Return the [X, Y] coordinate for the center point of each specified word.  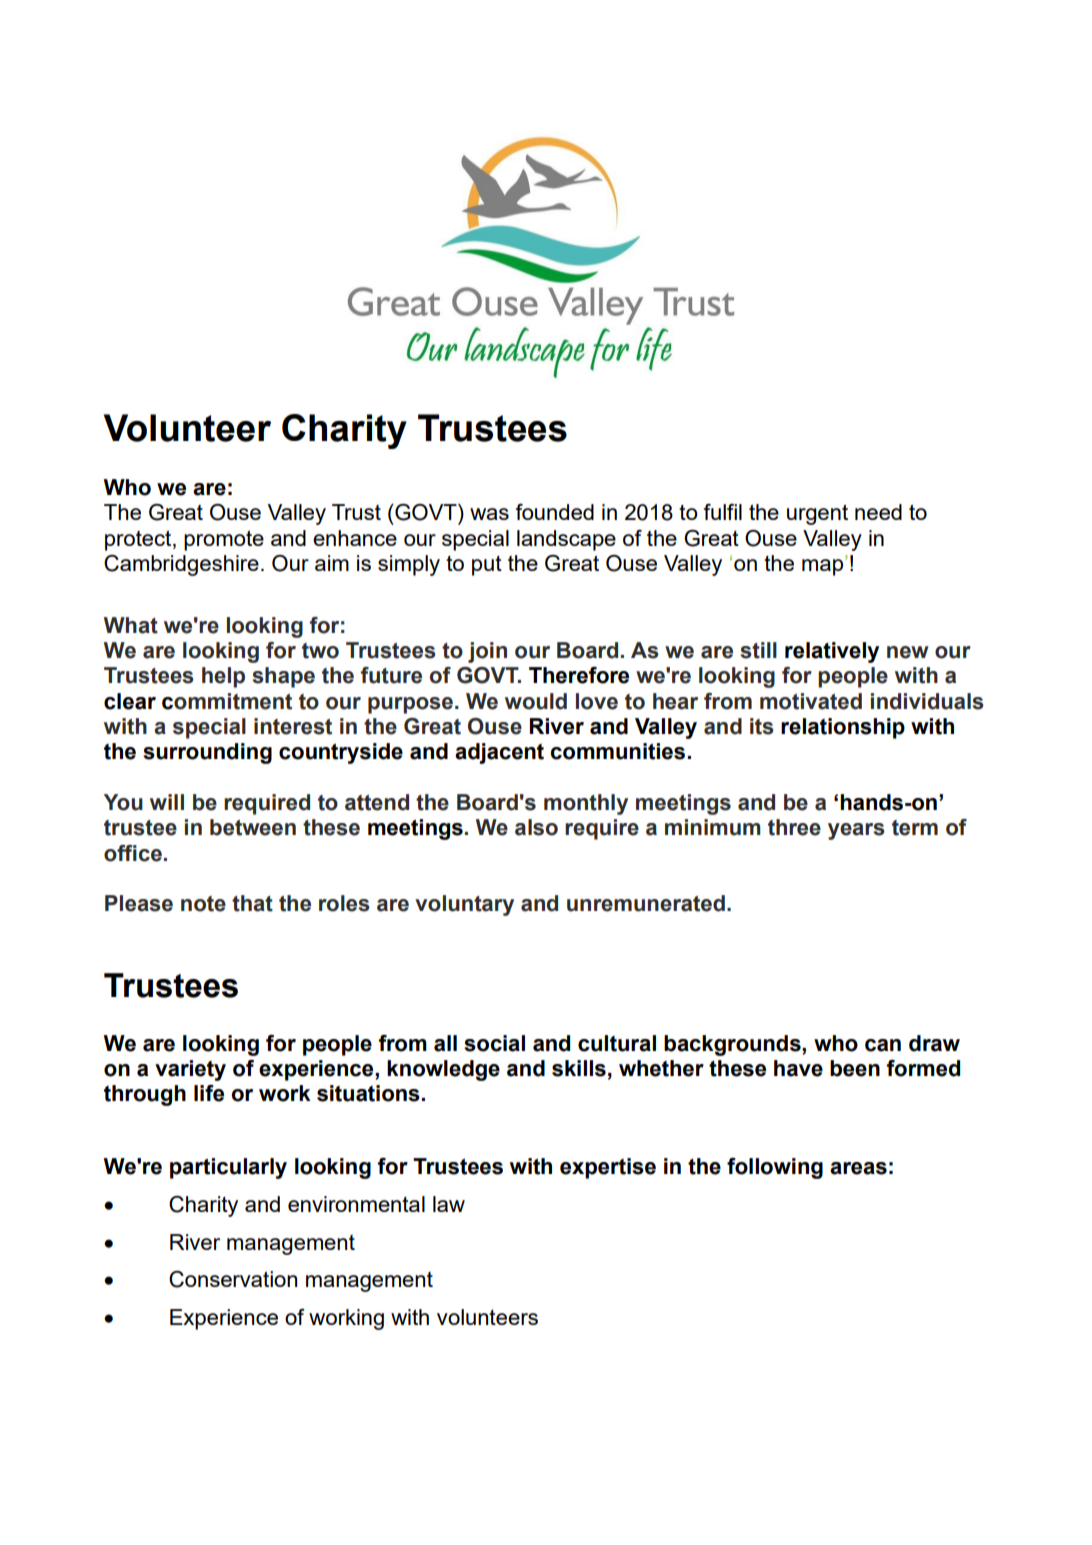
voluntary [464, 905]
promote [224, 540]
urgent [817, 514]
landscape [566, 540]
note [203, 904]
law [449, 1204]
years [856, 831]
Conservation [233, 1279]
